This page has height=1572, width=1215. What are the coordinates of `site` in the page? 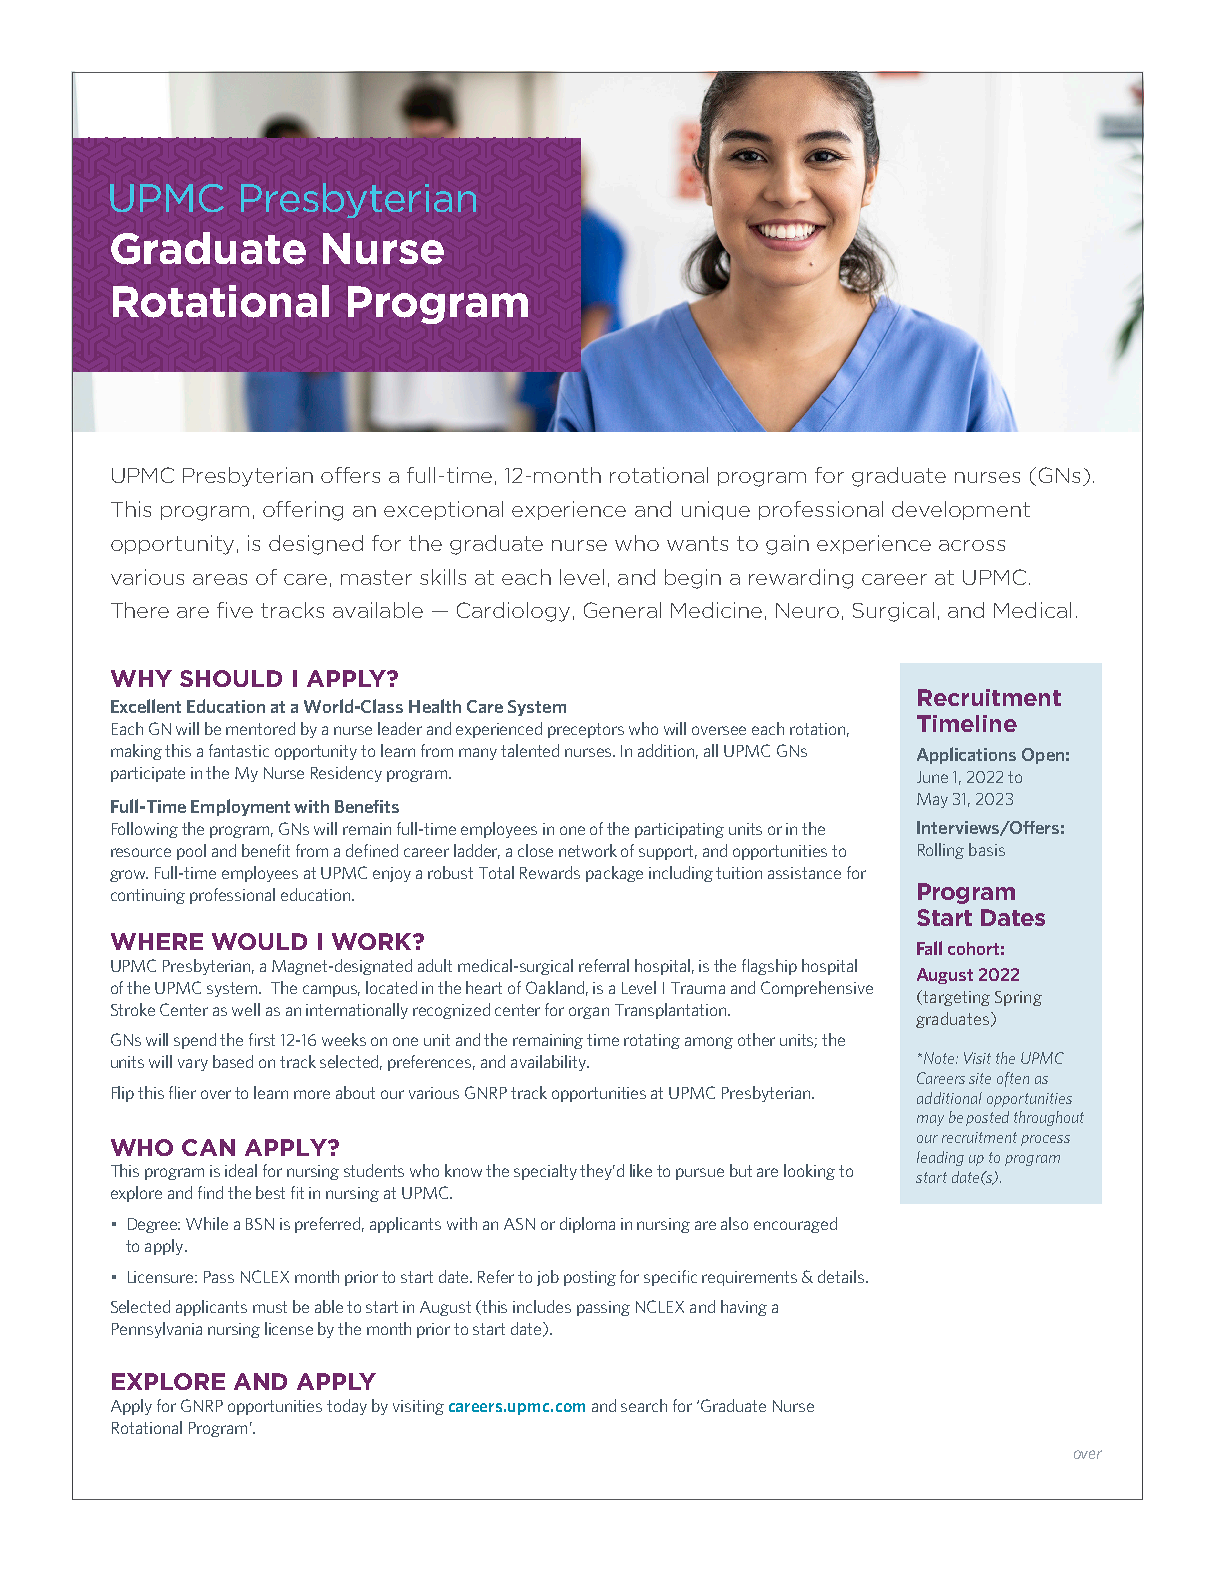 It's located at (980, 1078).
